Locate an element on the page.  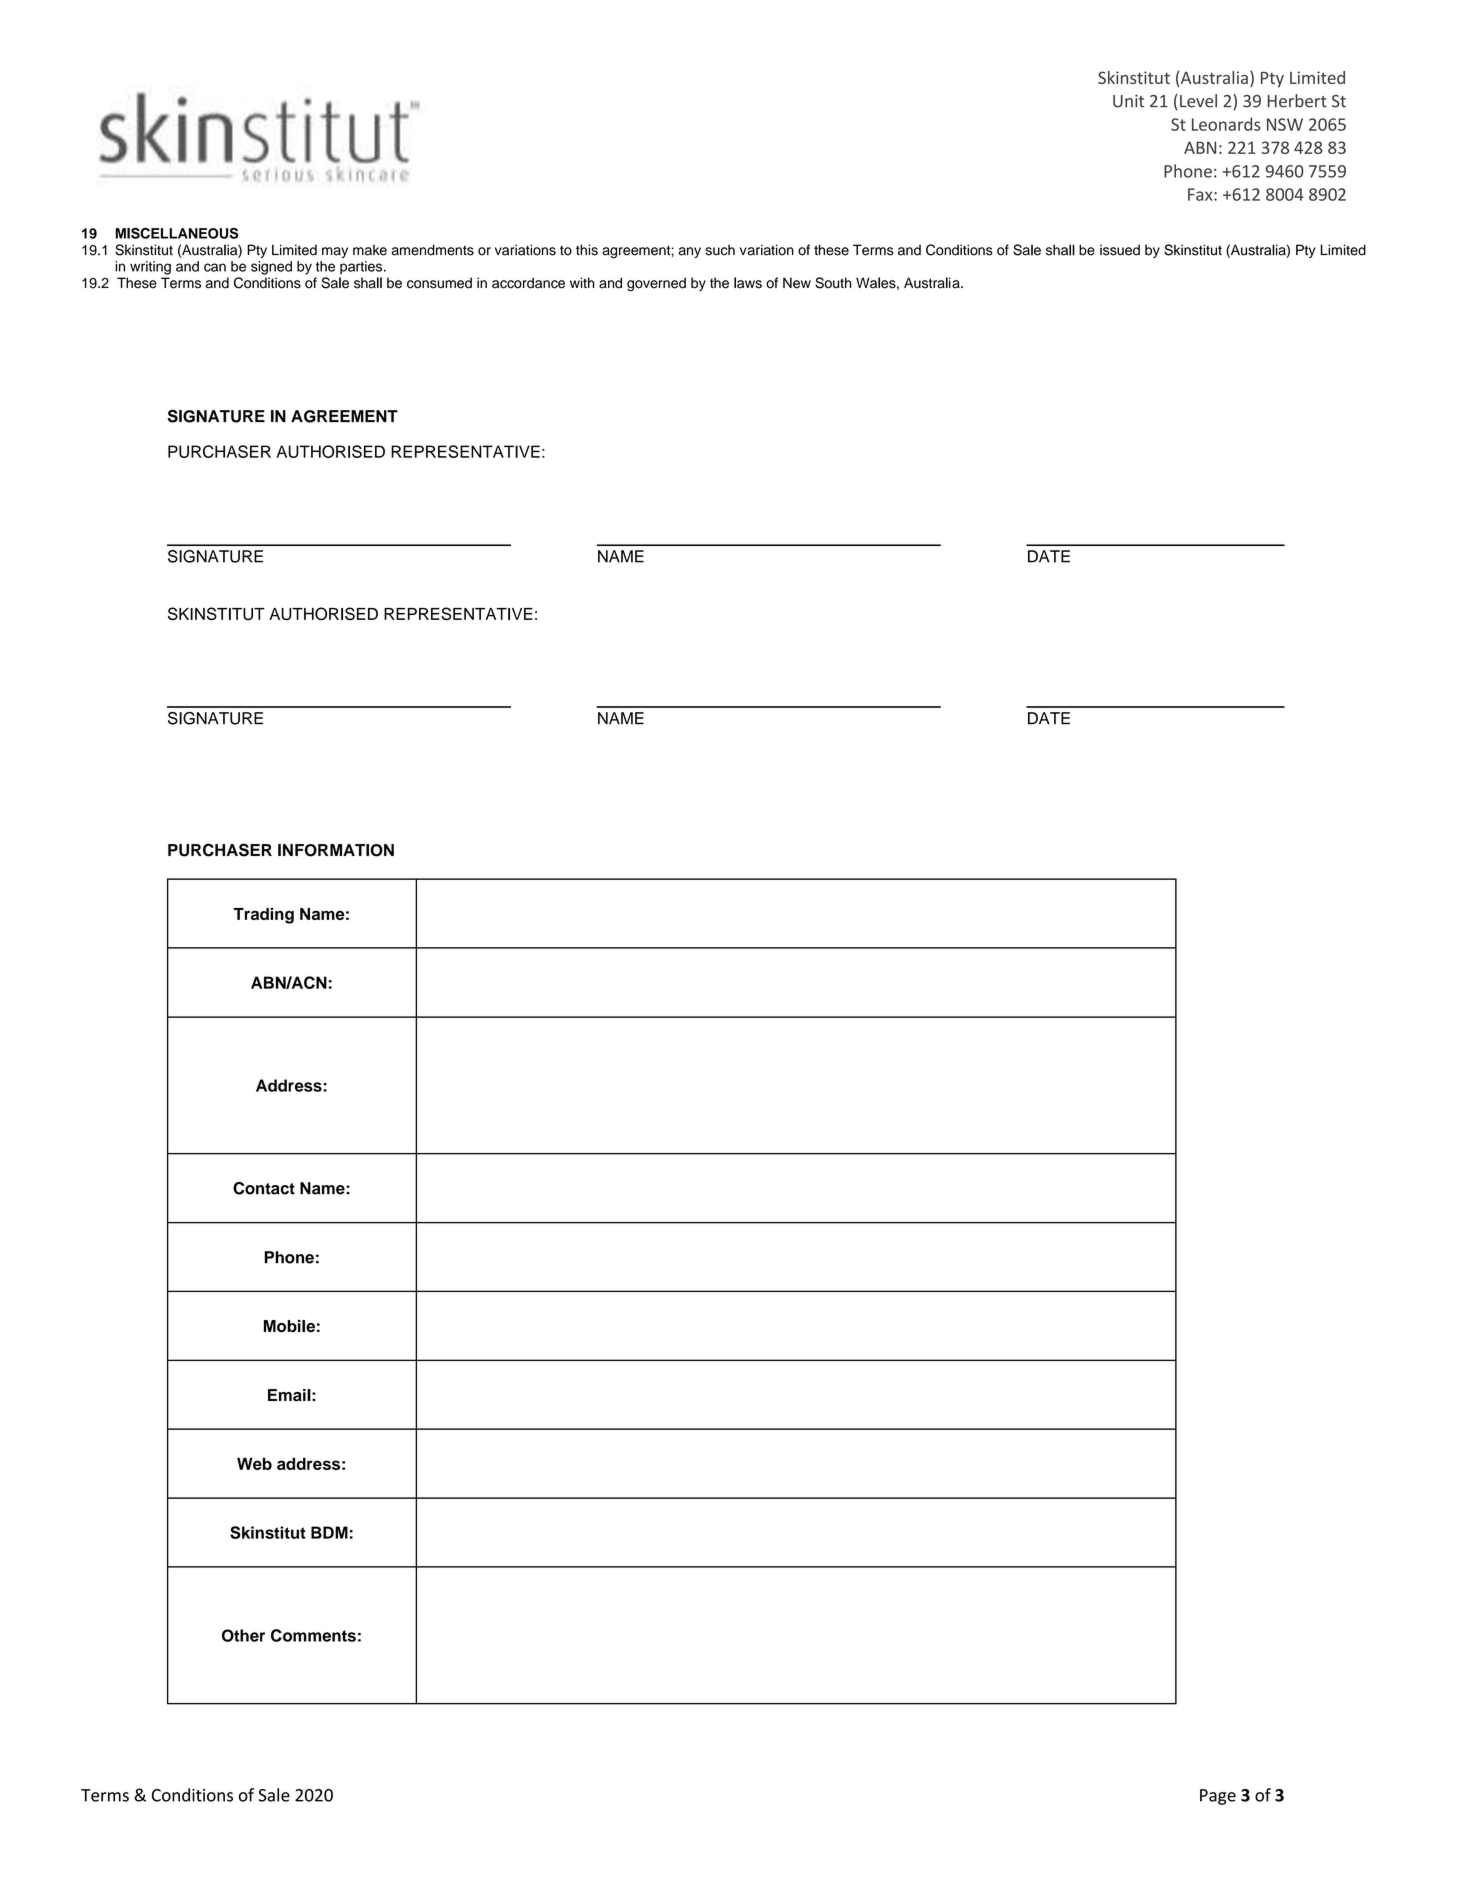
may is located at coordinates (335, 252).
